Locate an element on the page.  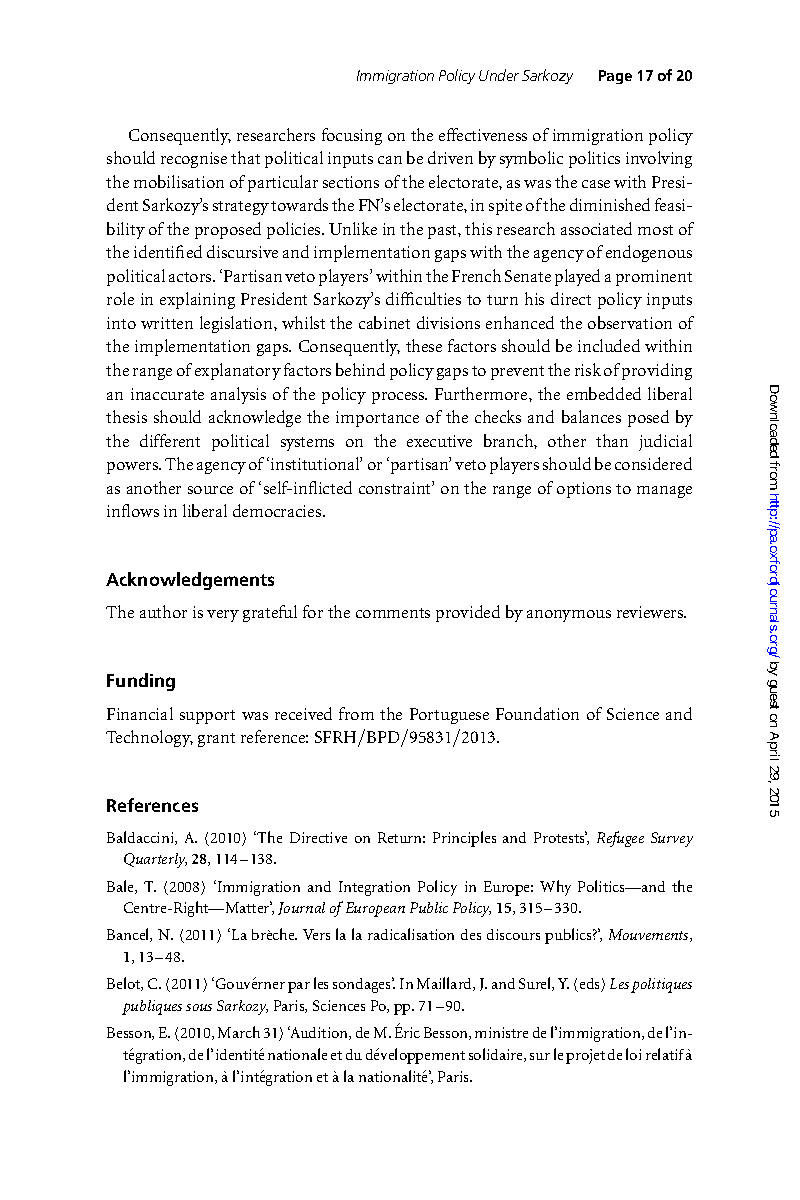
process is located at coordinates (399, 398).
